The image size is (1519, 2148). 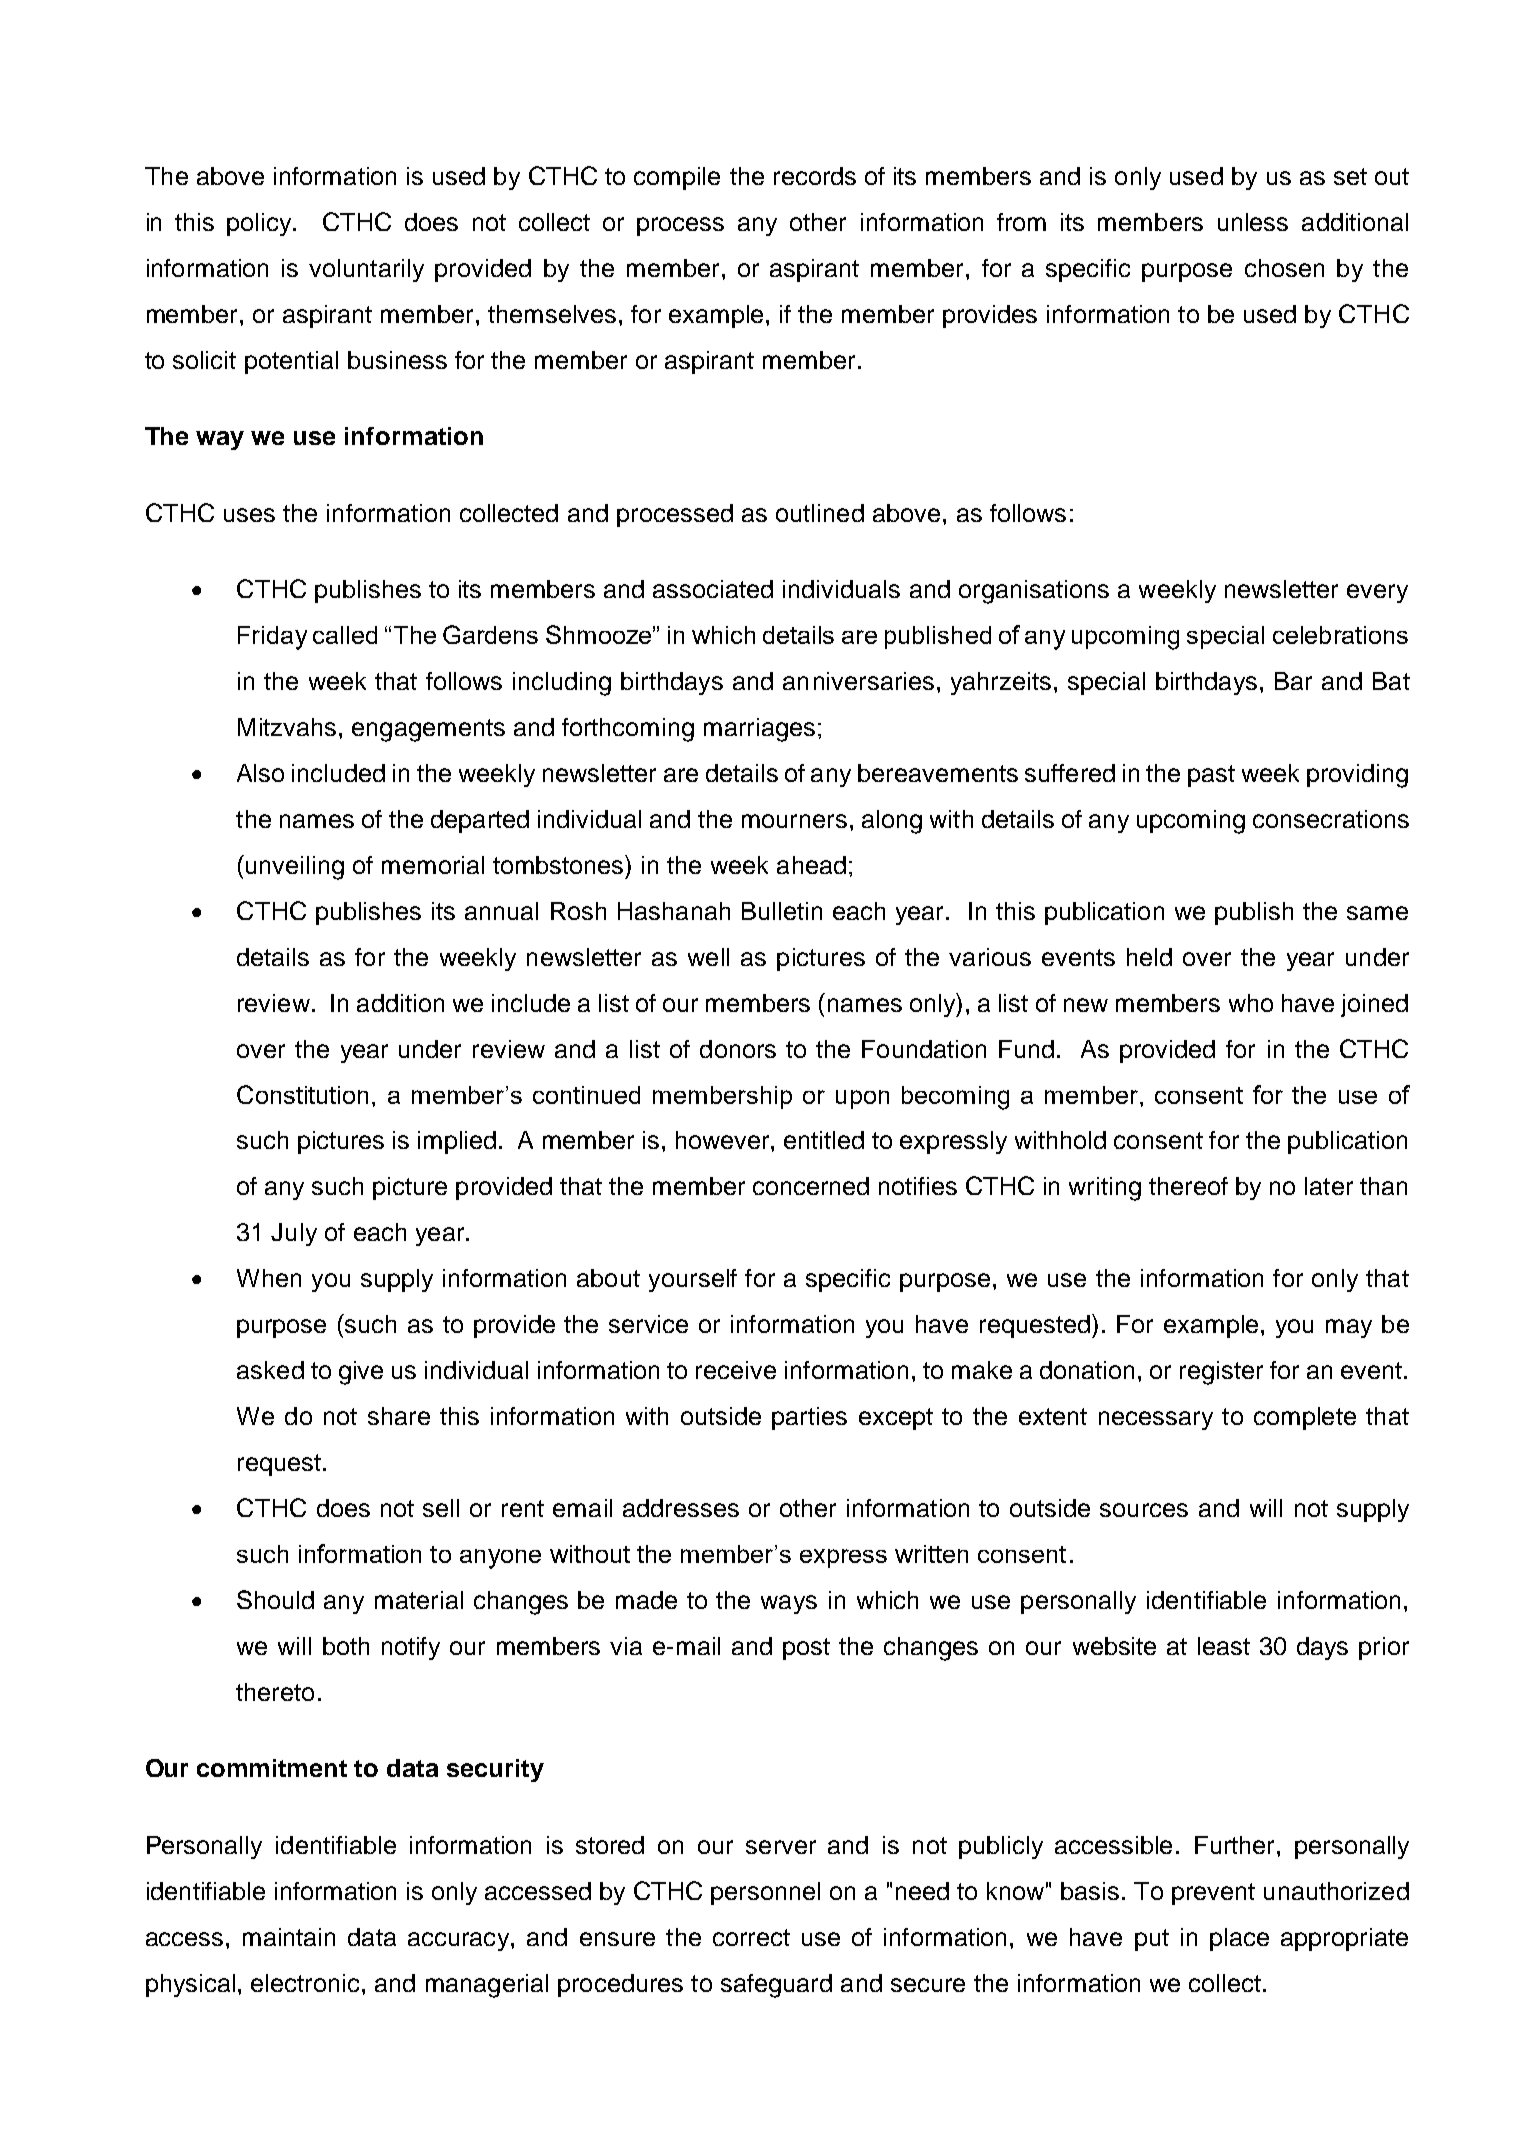 What do you see at coordinates (361, 1373) in the image?
I see `give` at bounding box center [361, 1373].
